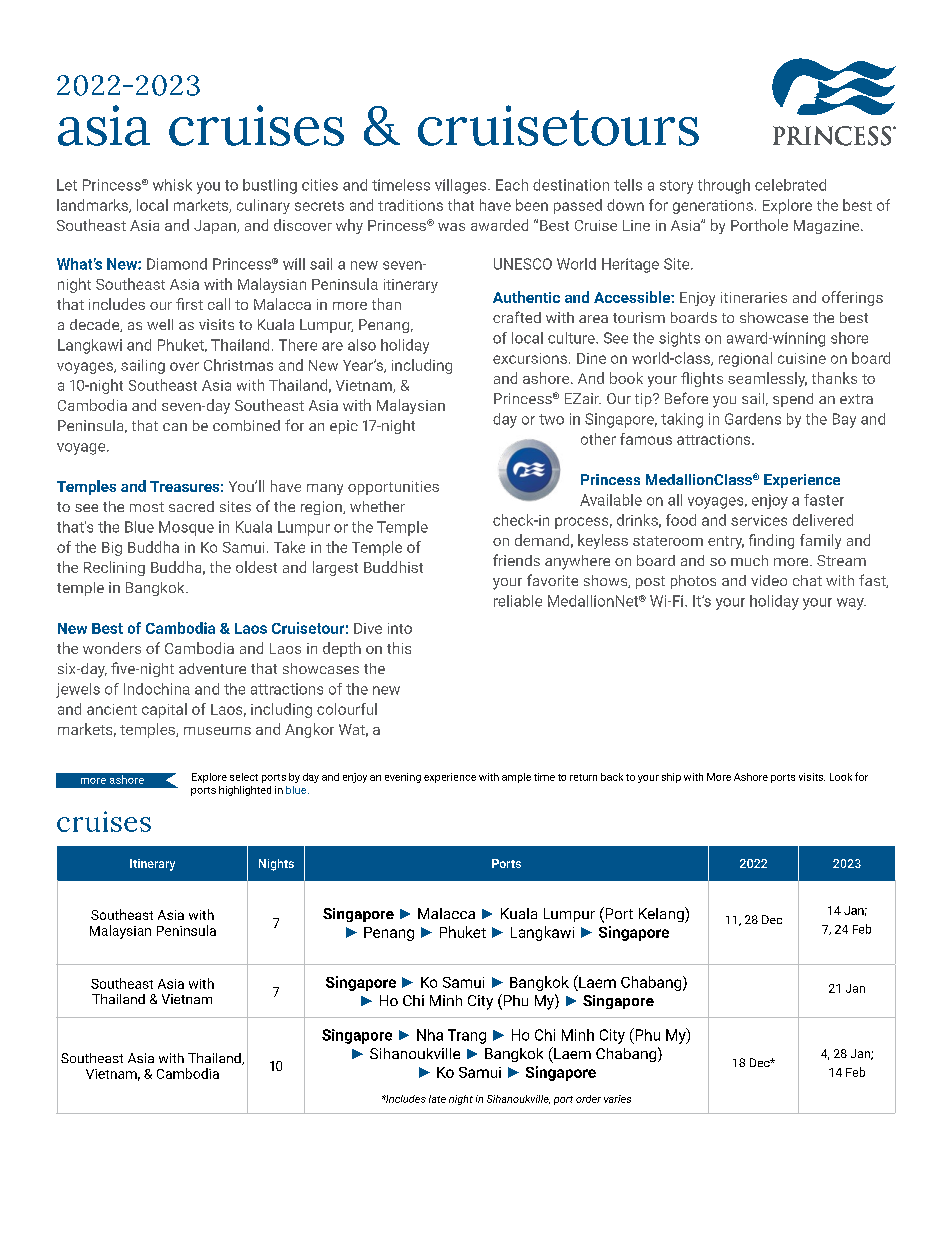 The height and width of the screenshot is (1233, 952). What do you see at coordinates (841, 777) in the screenshot?
I see `Look` at bounding box center [841, 777].
